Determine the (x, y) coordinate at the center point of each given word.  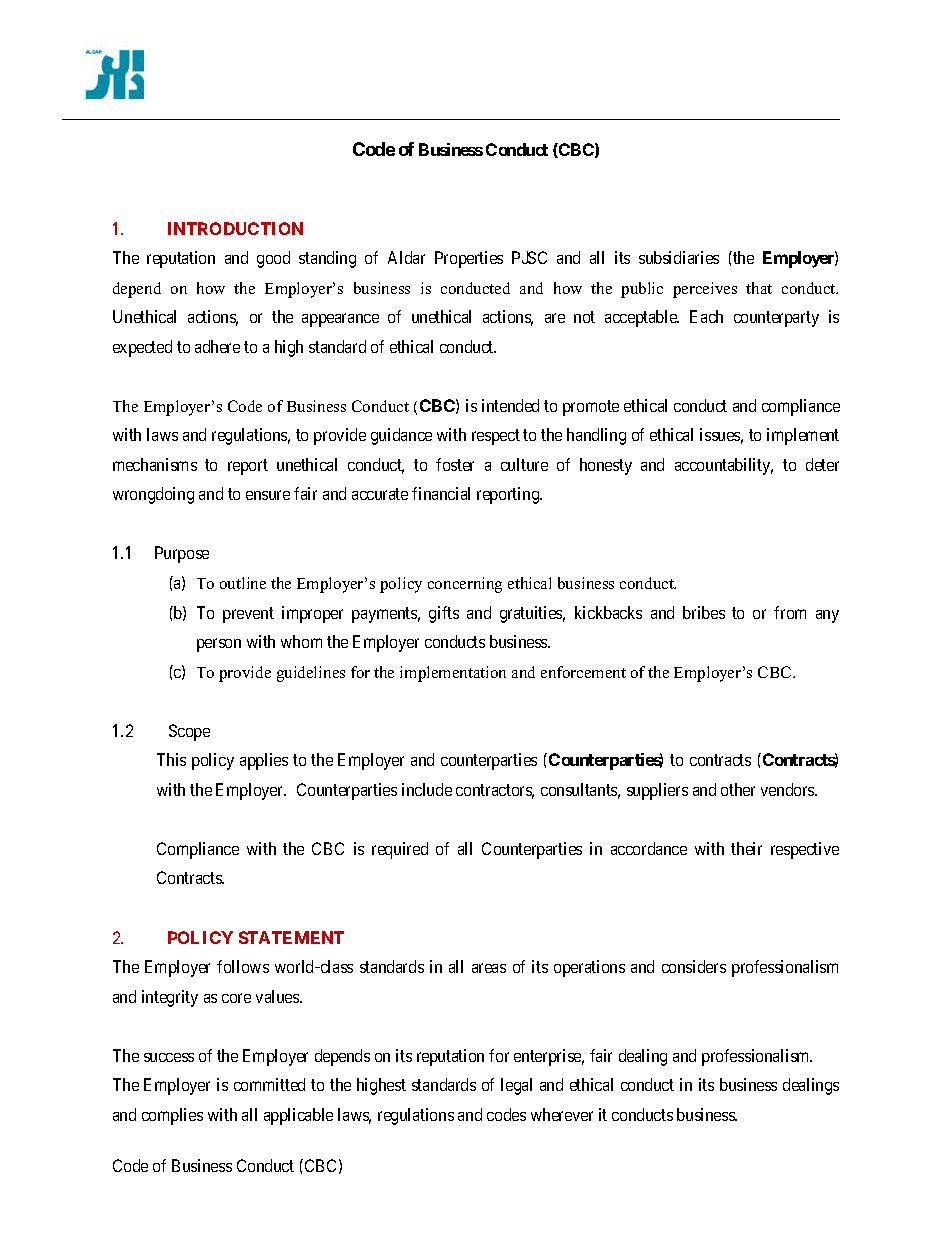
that (759, 288)
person (219, 645)
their (746, 848)
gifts (444, 614)
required (400, 850)
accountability (724, 466)
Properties (469, 259)
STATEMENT (291, 937)
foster (455, 464)
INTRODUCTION (235, 228)
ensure (268, 495)
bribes (704, 612)
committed (269, 1084)
